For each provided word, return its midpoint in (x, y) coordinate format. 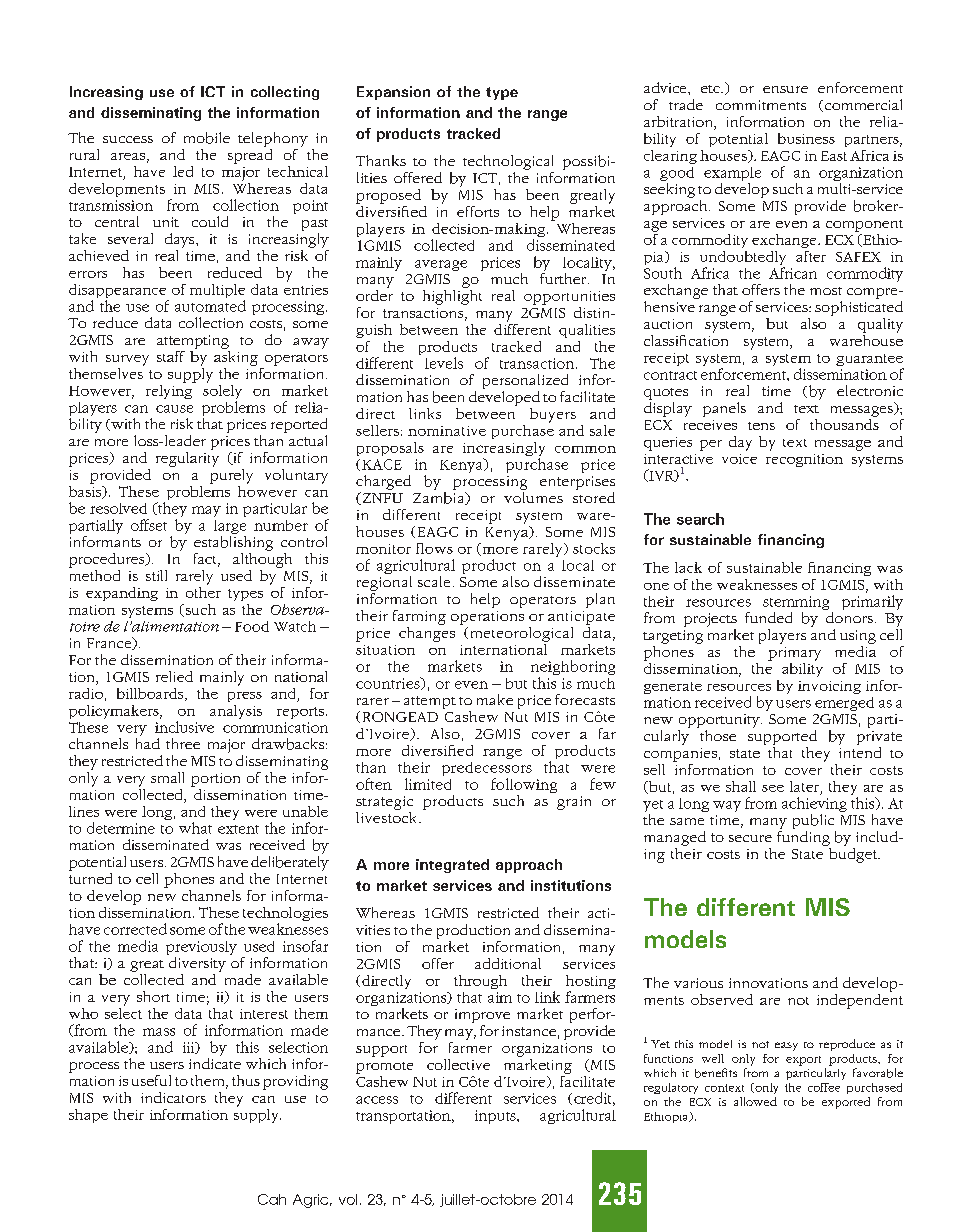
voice (739, 459)
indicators (173, 1097)
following (524, 785)
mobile (207, 138)
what (195, 828)
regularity (187, 458)
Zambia (440, 498)
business (806, 138)
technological (508, 162)
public (813, 821)
